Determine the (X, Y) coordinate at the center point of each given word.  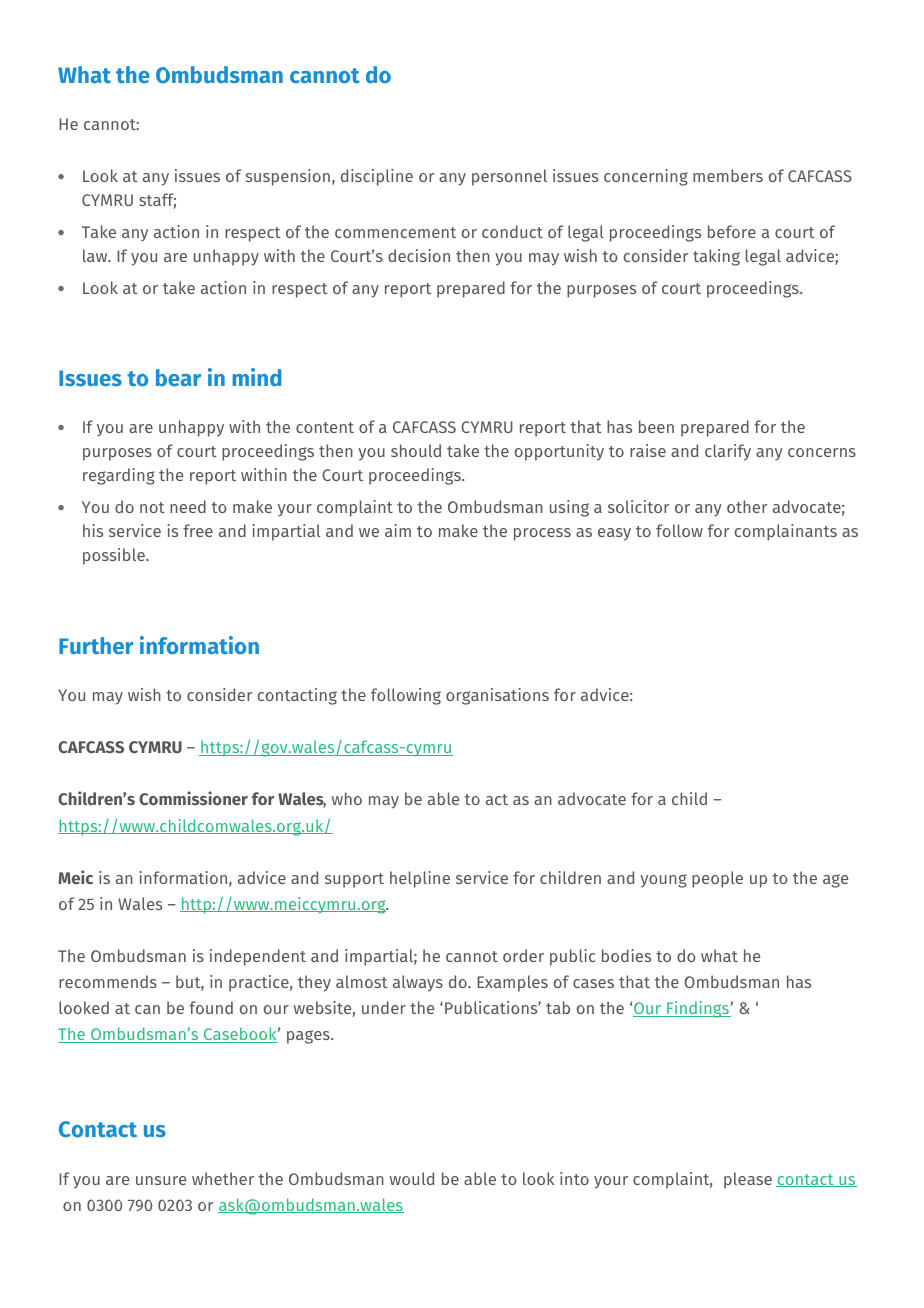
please (748, 1180)
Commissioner (193, 798)
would (412, 1178)
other (747, 506)
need (188, 506)
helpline (420, 879)
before (732, 231)
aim (398, 530)
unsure (161, 1180)
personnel (509, 177)
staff (157, 201)
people (717, 879)
